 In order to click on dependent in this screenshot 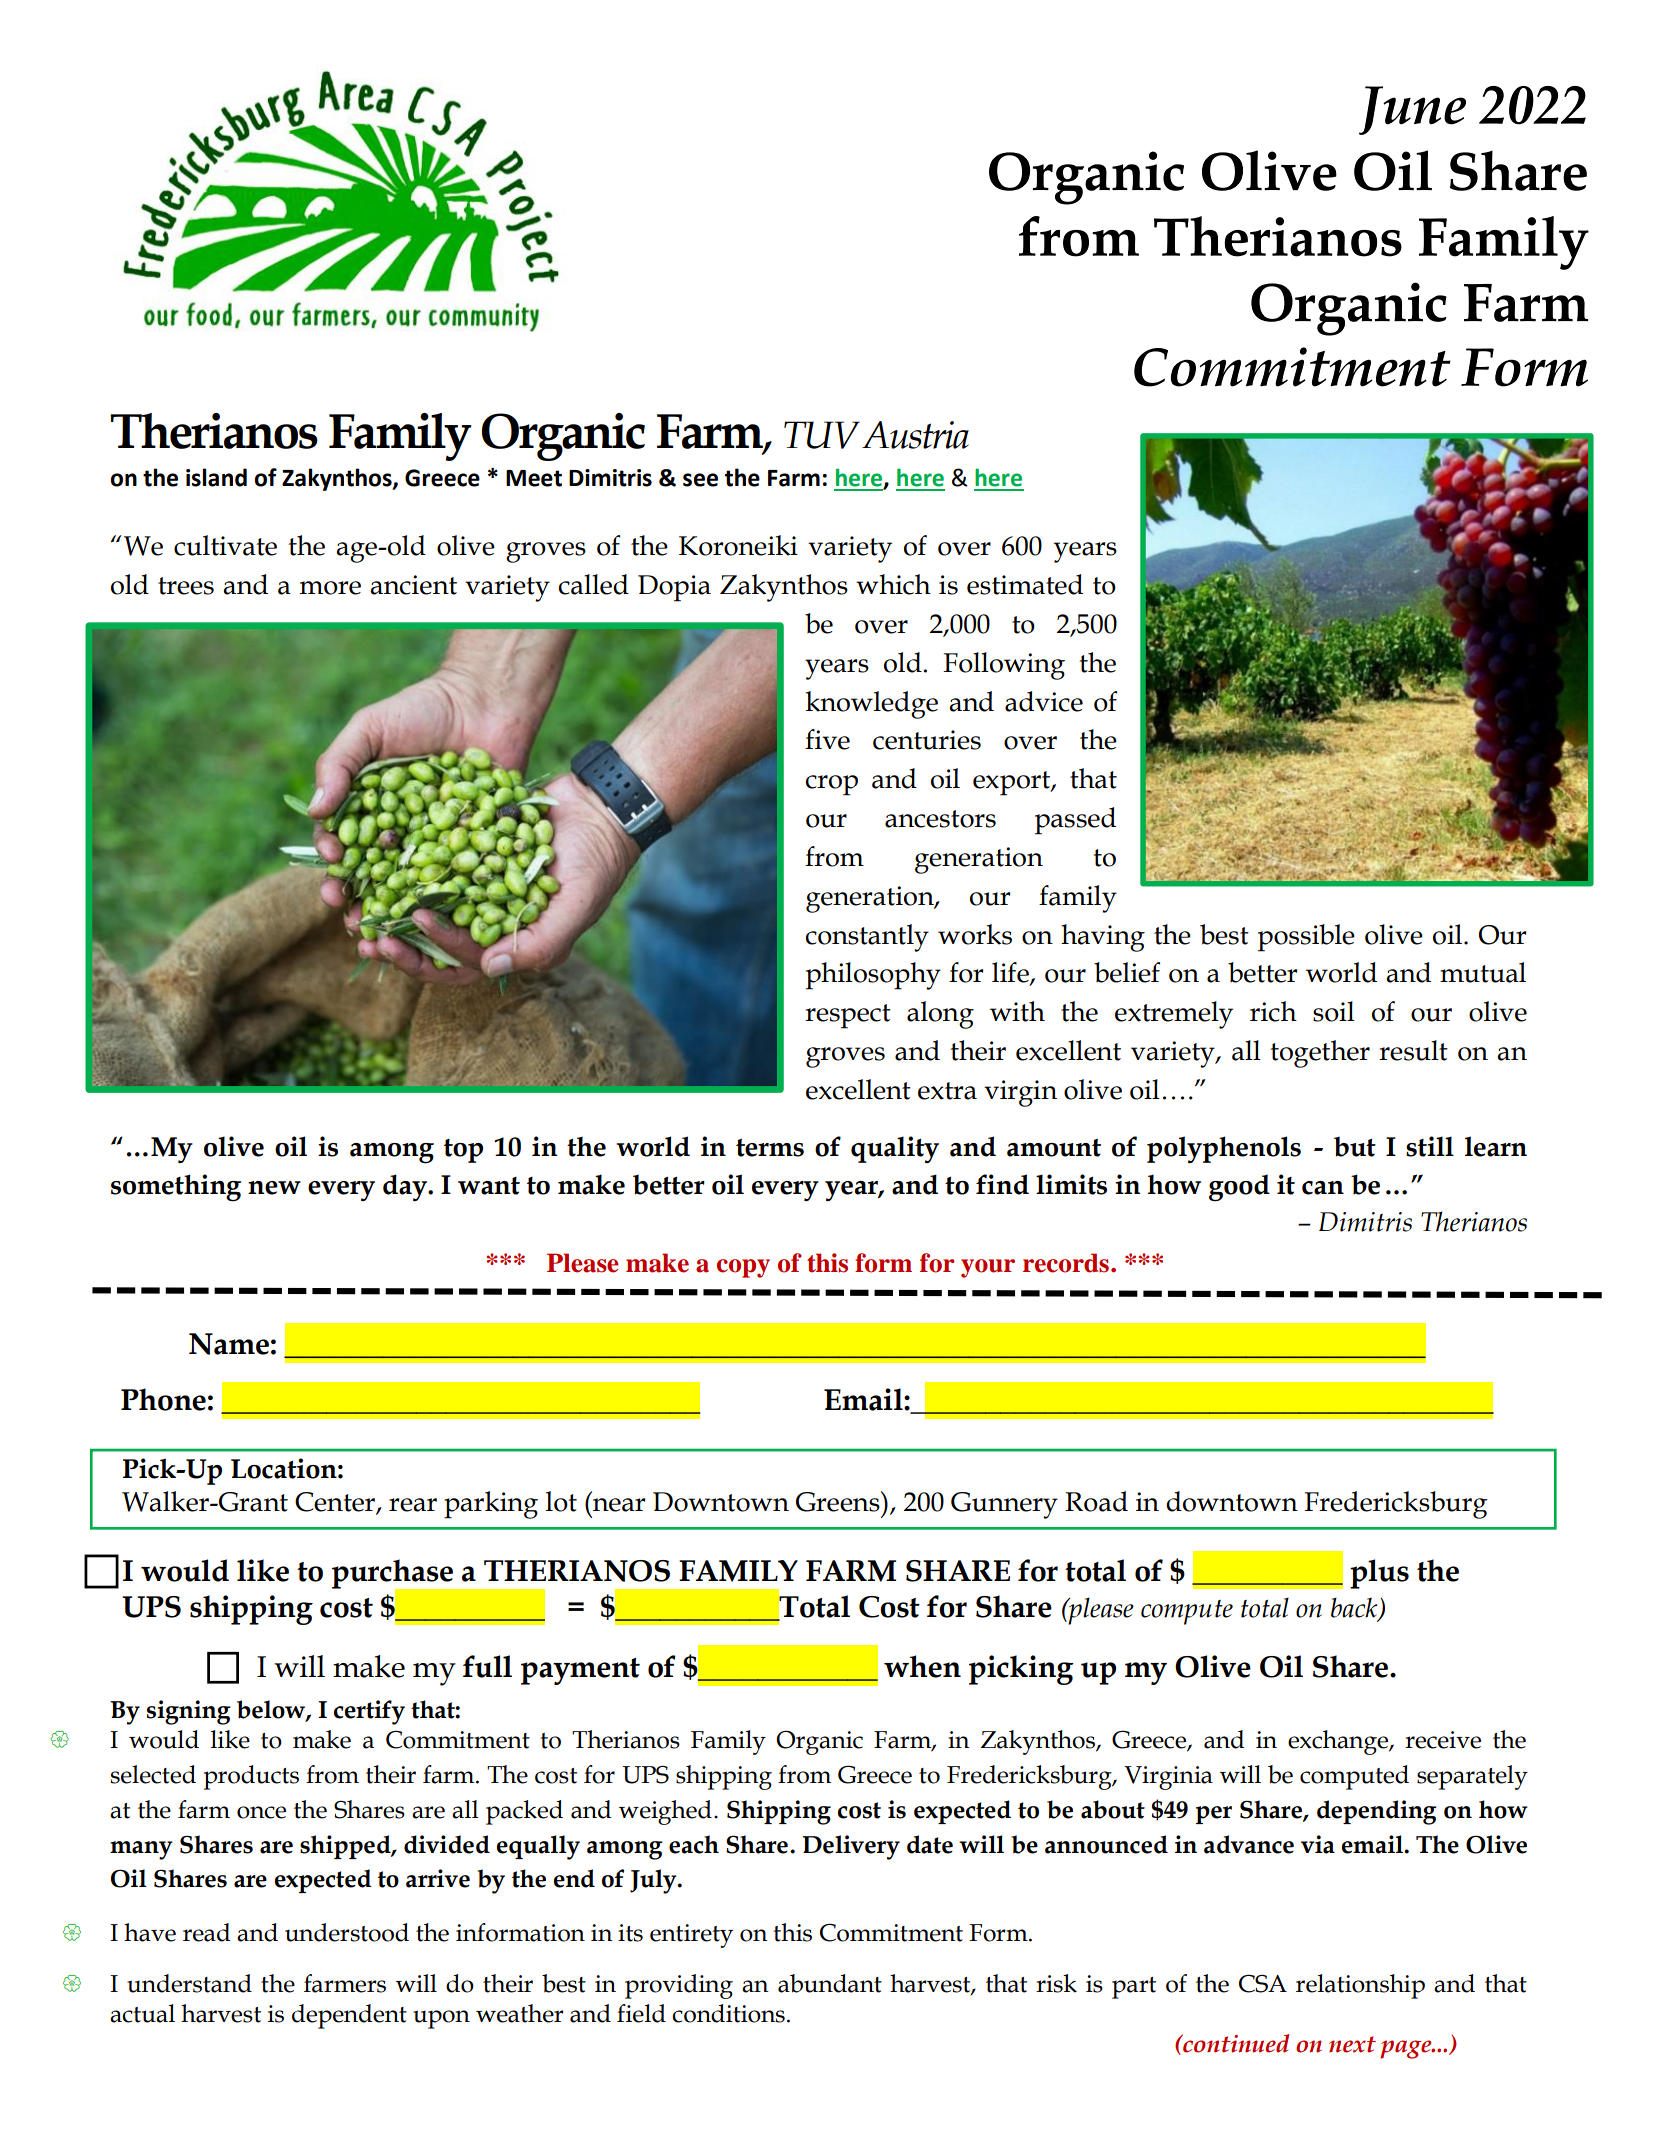, I will do `click(349, 2016)`.
